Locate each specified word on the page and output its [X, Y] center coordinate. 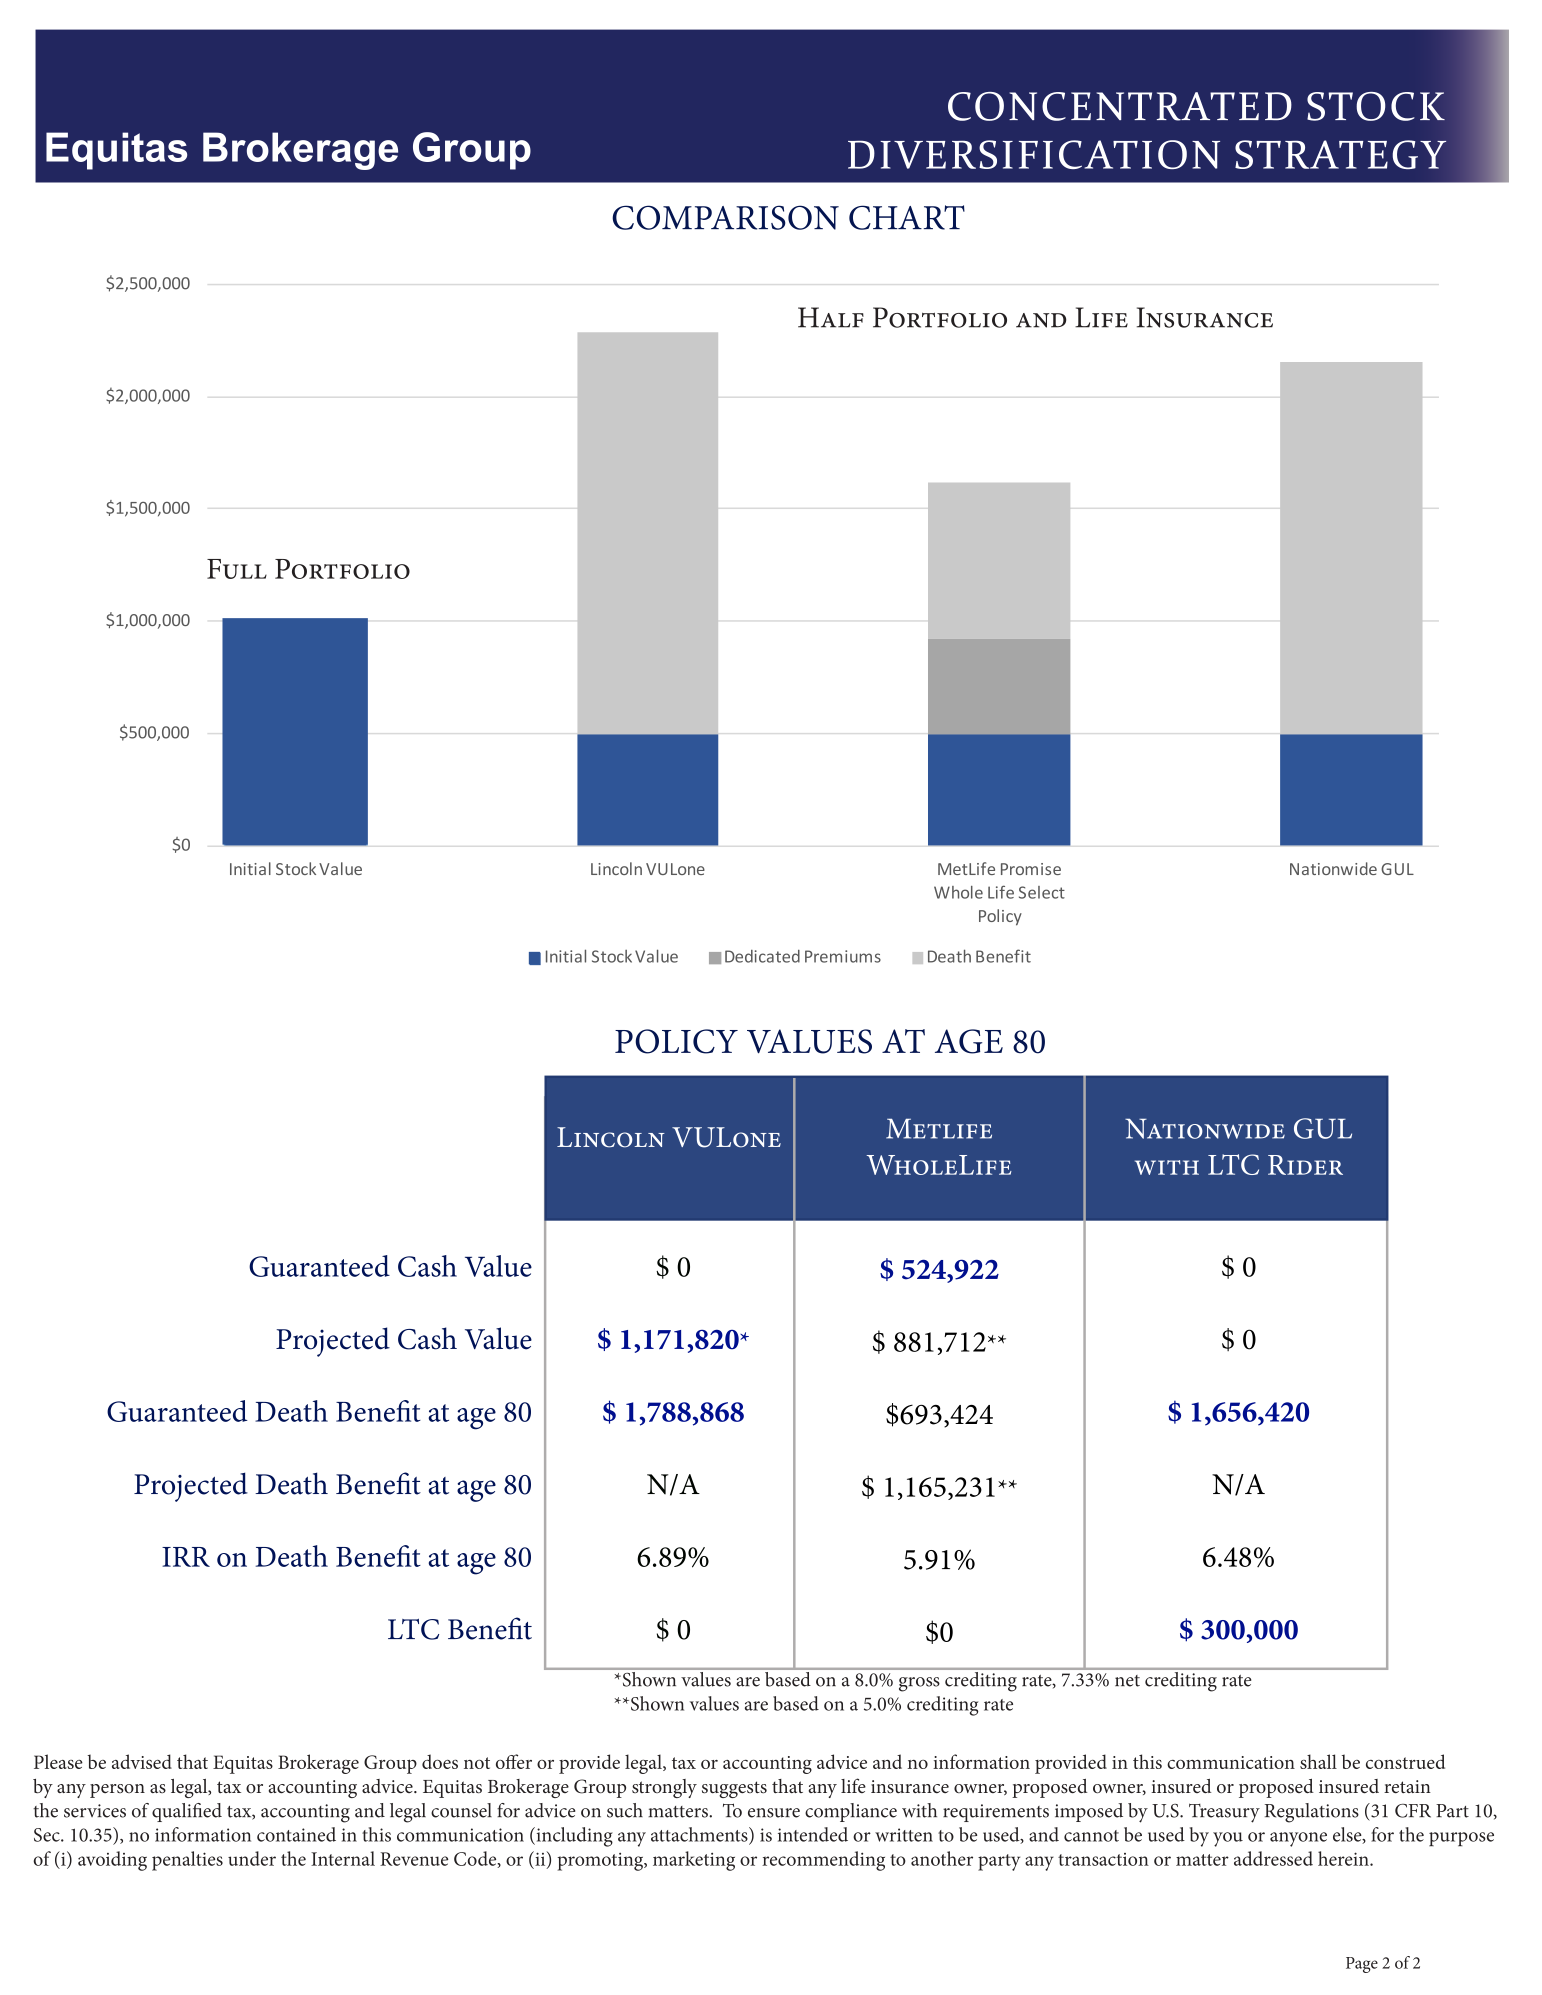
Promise [1031, 869]
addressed [1273, 1858]
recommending [823, 1861]
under [252, 1858]
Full [237, 569]
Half [831, 317]
